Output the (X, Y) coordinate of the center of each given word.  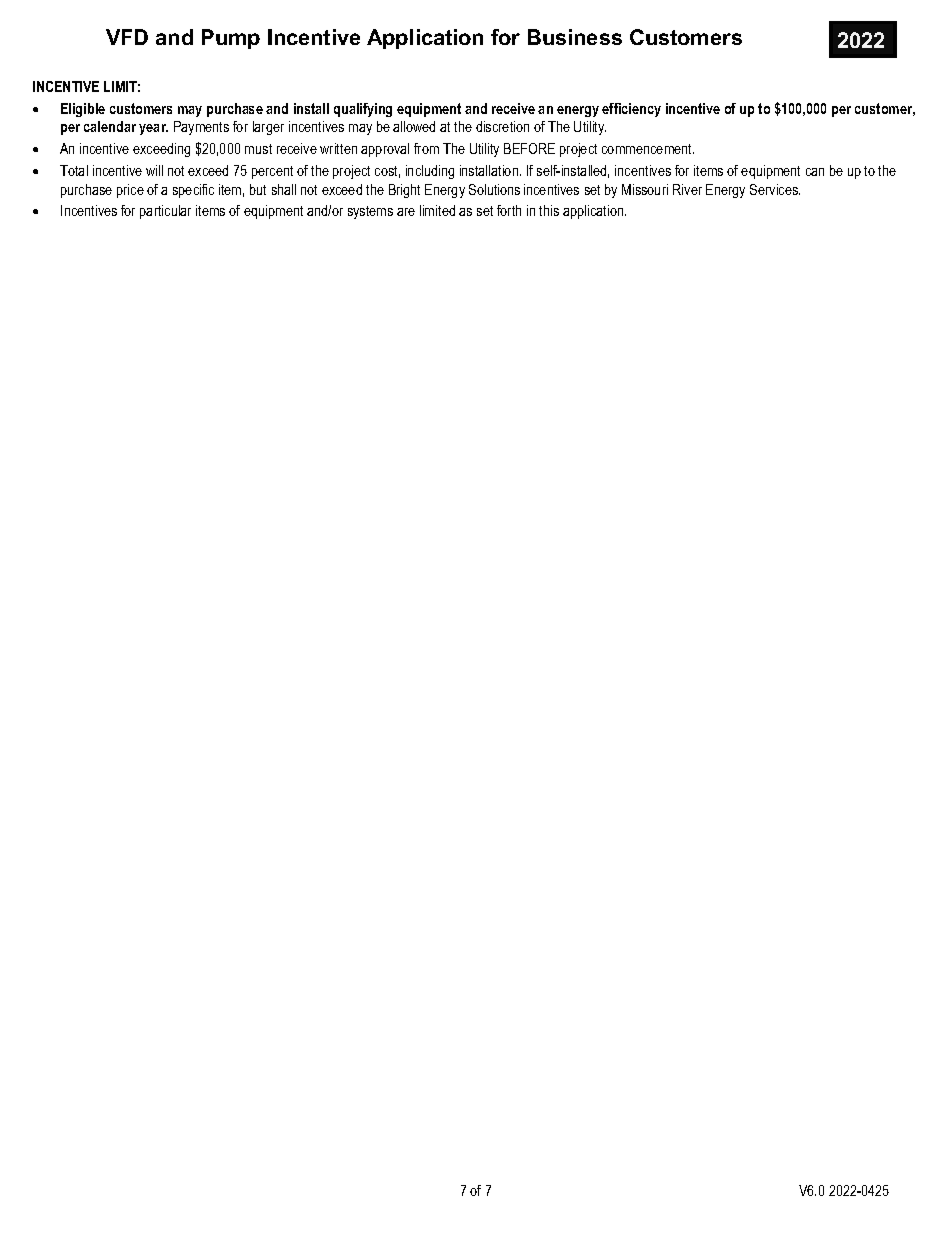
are (406, 212)
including (430, 172)
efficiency (631, 110)
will (154, 170)
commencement (648, 149)
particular (165, 212)
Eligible (83, 110)
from (426, 148)
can (815, 172)
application (594, 212)
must (258, 149)
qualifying (363, 110)
